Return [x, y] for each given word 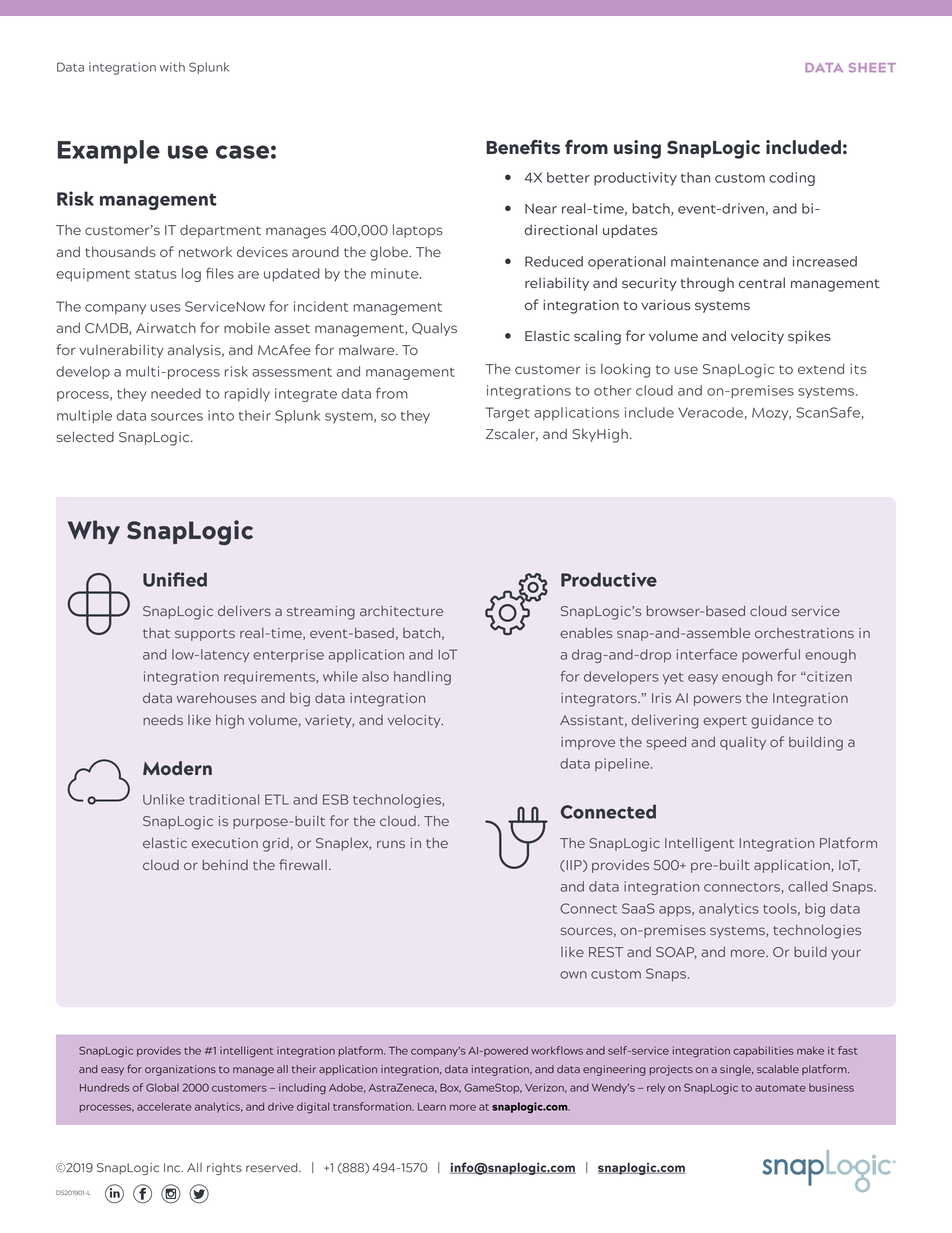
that [156, 633]
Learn [432, 1107]
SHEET [872, 67]
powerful [771, 655]
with [172, 67]
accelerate [164, 1106]
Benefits [523, 147]
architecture [401, 611]
